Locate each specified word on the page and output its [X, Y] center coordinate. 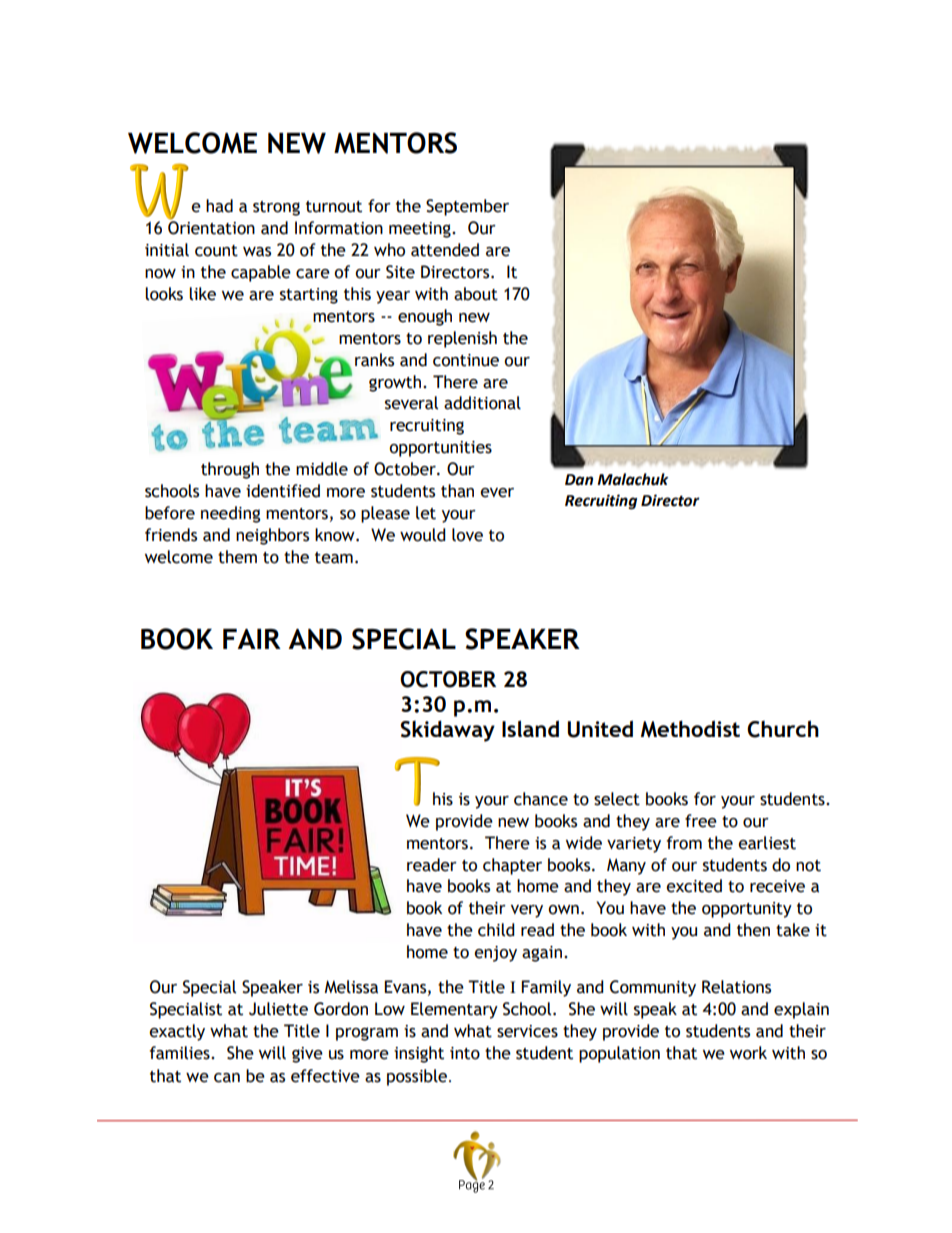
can [227, 1078]
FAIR [252, 639]
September [467, 207]
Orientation [211, 227]
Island [530, 728]
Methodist [690, 729]
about [476, 294]
